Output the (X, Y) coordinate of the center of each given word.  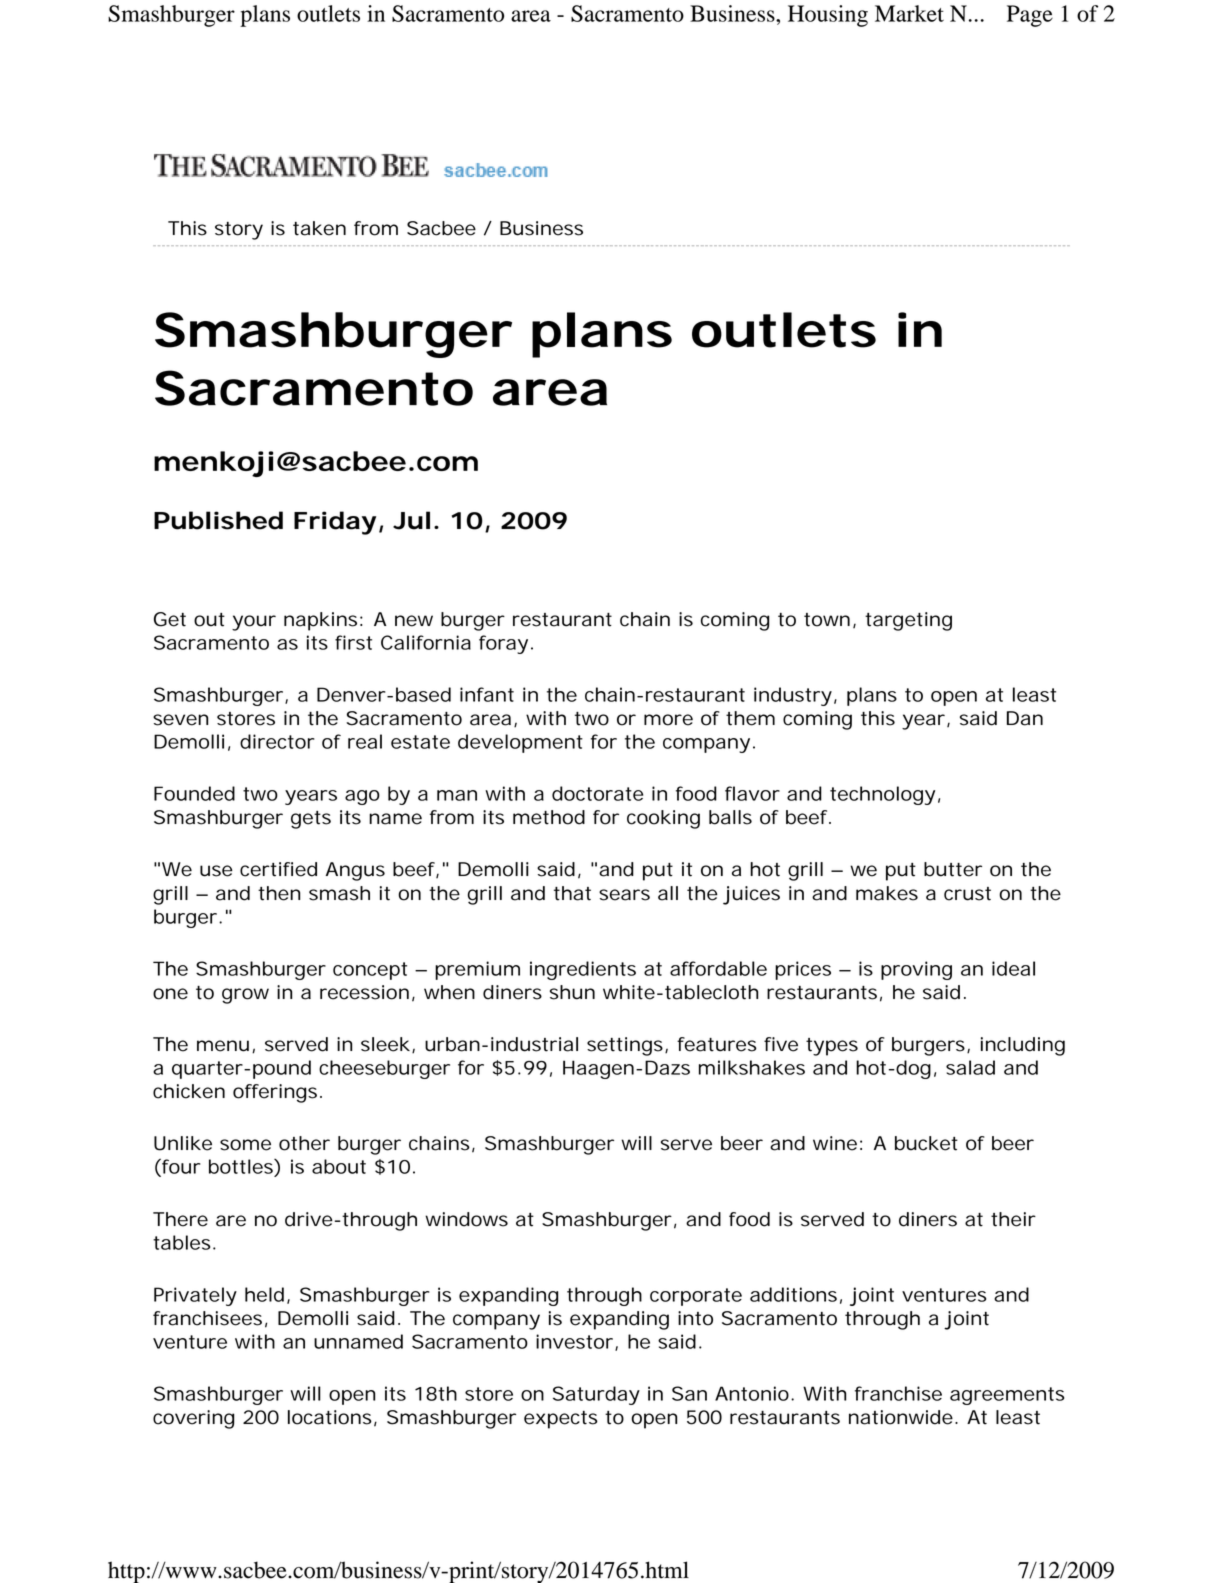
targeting (908, 621)
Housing (828, 16)
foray (503, 644)
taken (319, 228)
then (279, 893)
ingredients (583, 970)
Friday (335, 523)
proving (916, 970)
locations (330, 1417)
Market (909, 13)
